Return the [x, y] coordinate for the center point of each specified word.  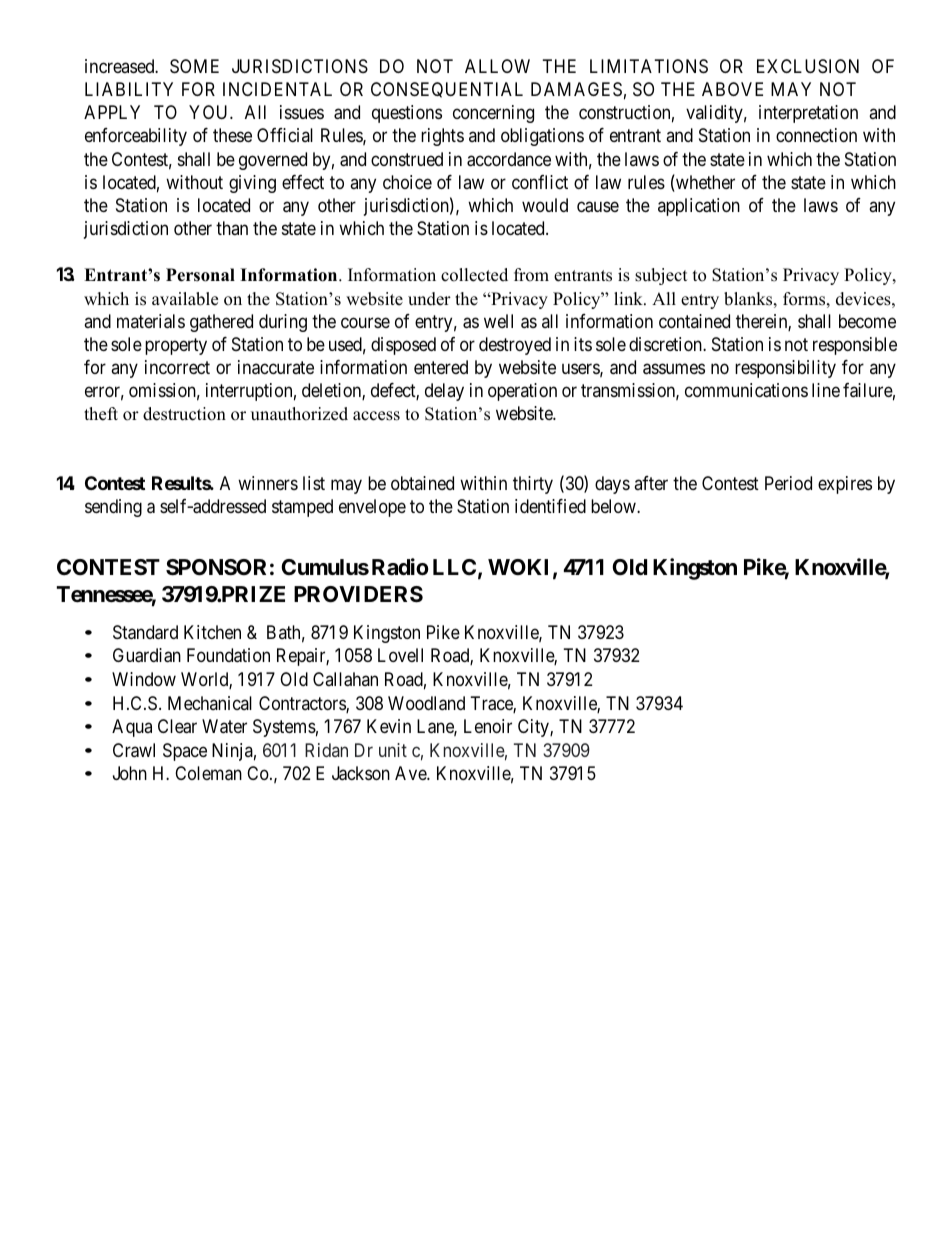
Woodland [426, 703]
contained [694, 321]
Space [185, 752]
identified [550, 506]
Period [788, 483]
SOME [194, 66]
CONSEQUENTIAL [447, 90]
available [185, 299]
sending [113, 508]
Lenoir [488, 726]
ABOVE [732, 89]
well [498, 321]
